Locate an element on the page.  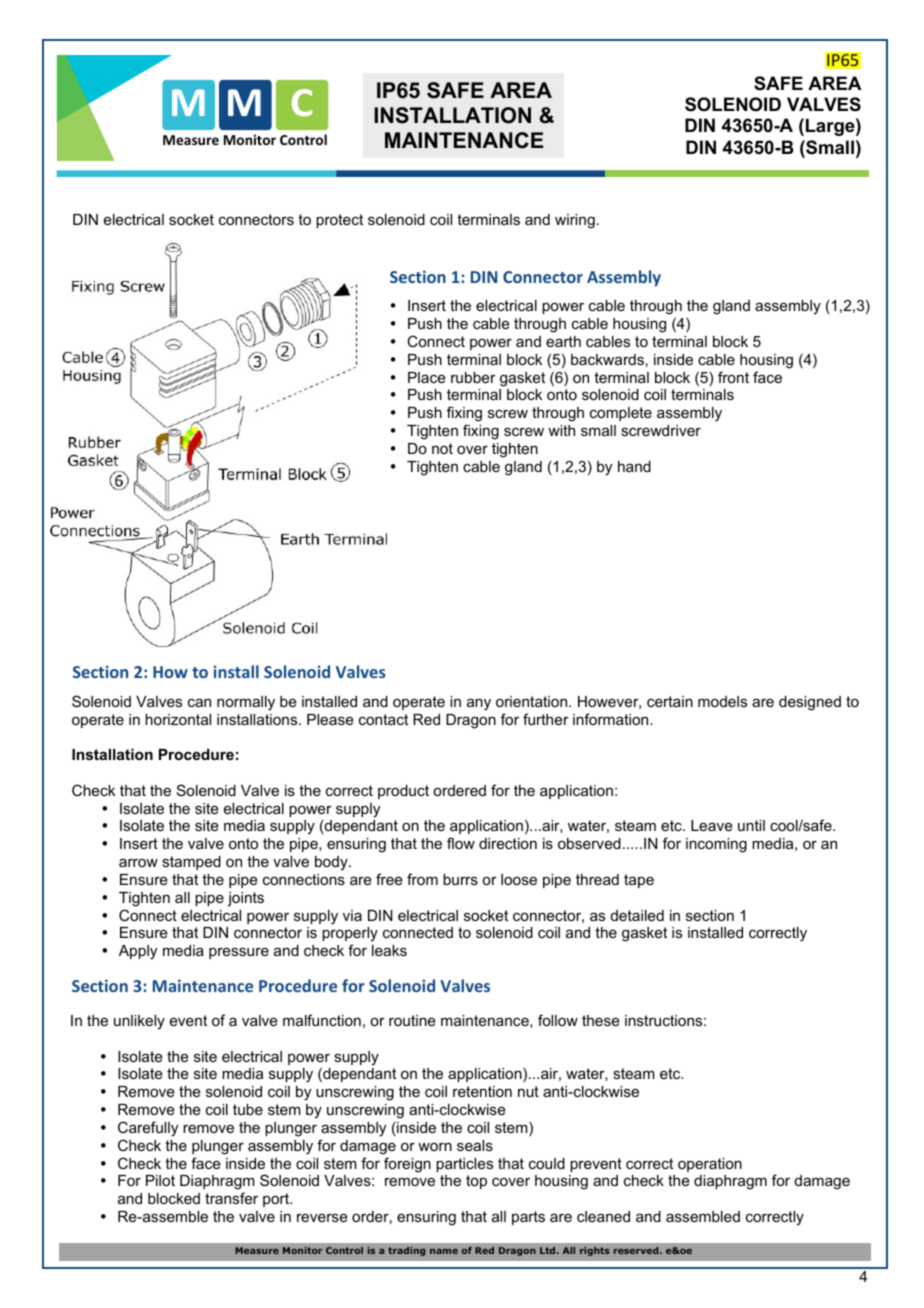
joints is located at coordinates (246, 899).
